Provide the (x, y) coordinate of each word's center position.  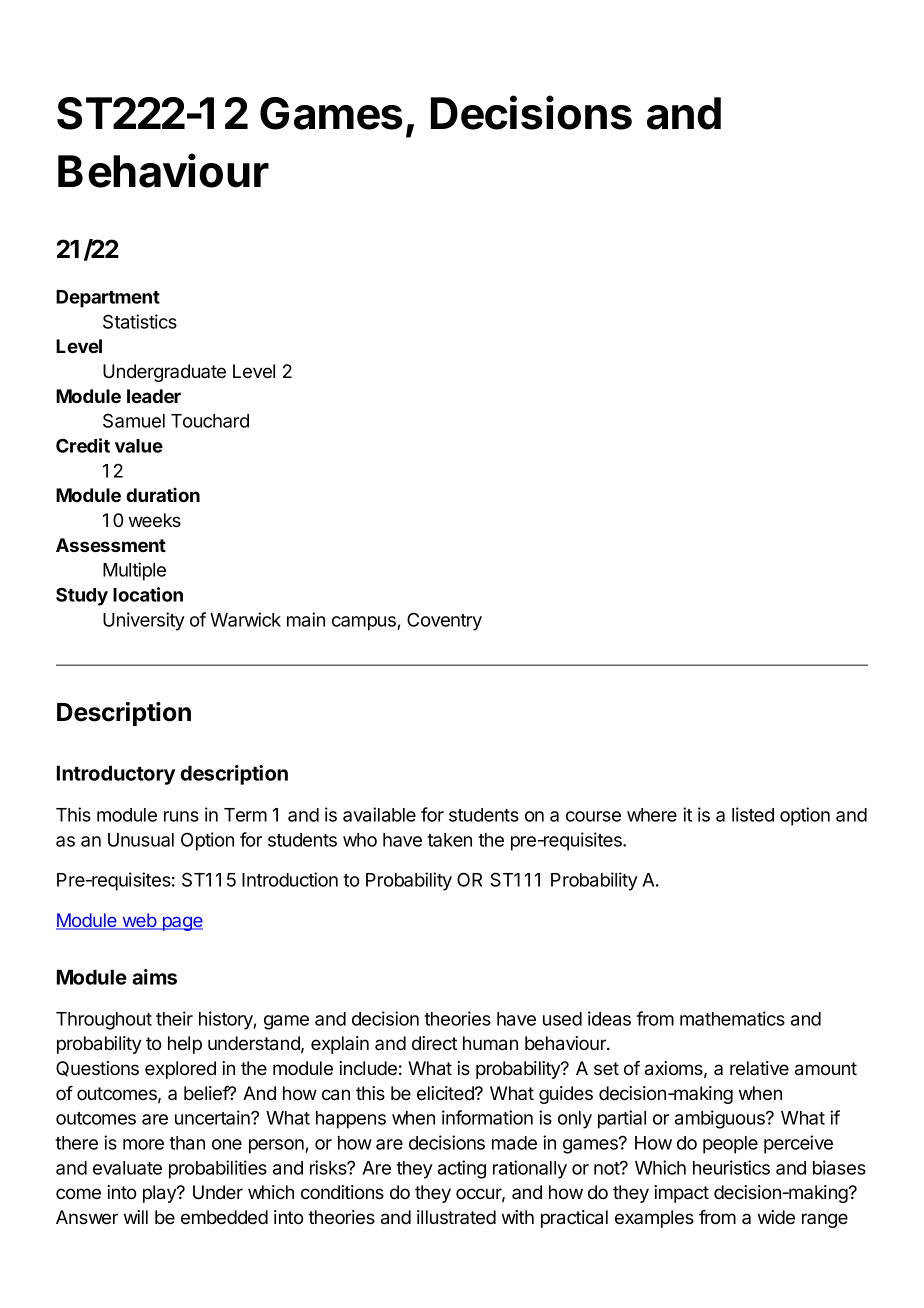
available (379, 814)
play (160, 1194)
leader (154, 396)
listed (753, 814)
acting (462, 1169)
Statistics (140, 321)
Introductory (116, 775)
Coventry (444, 621)
